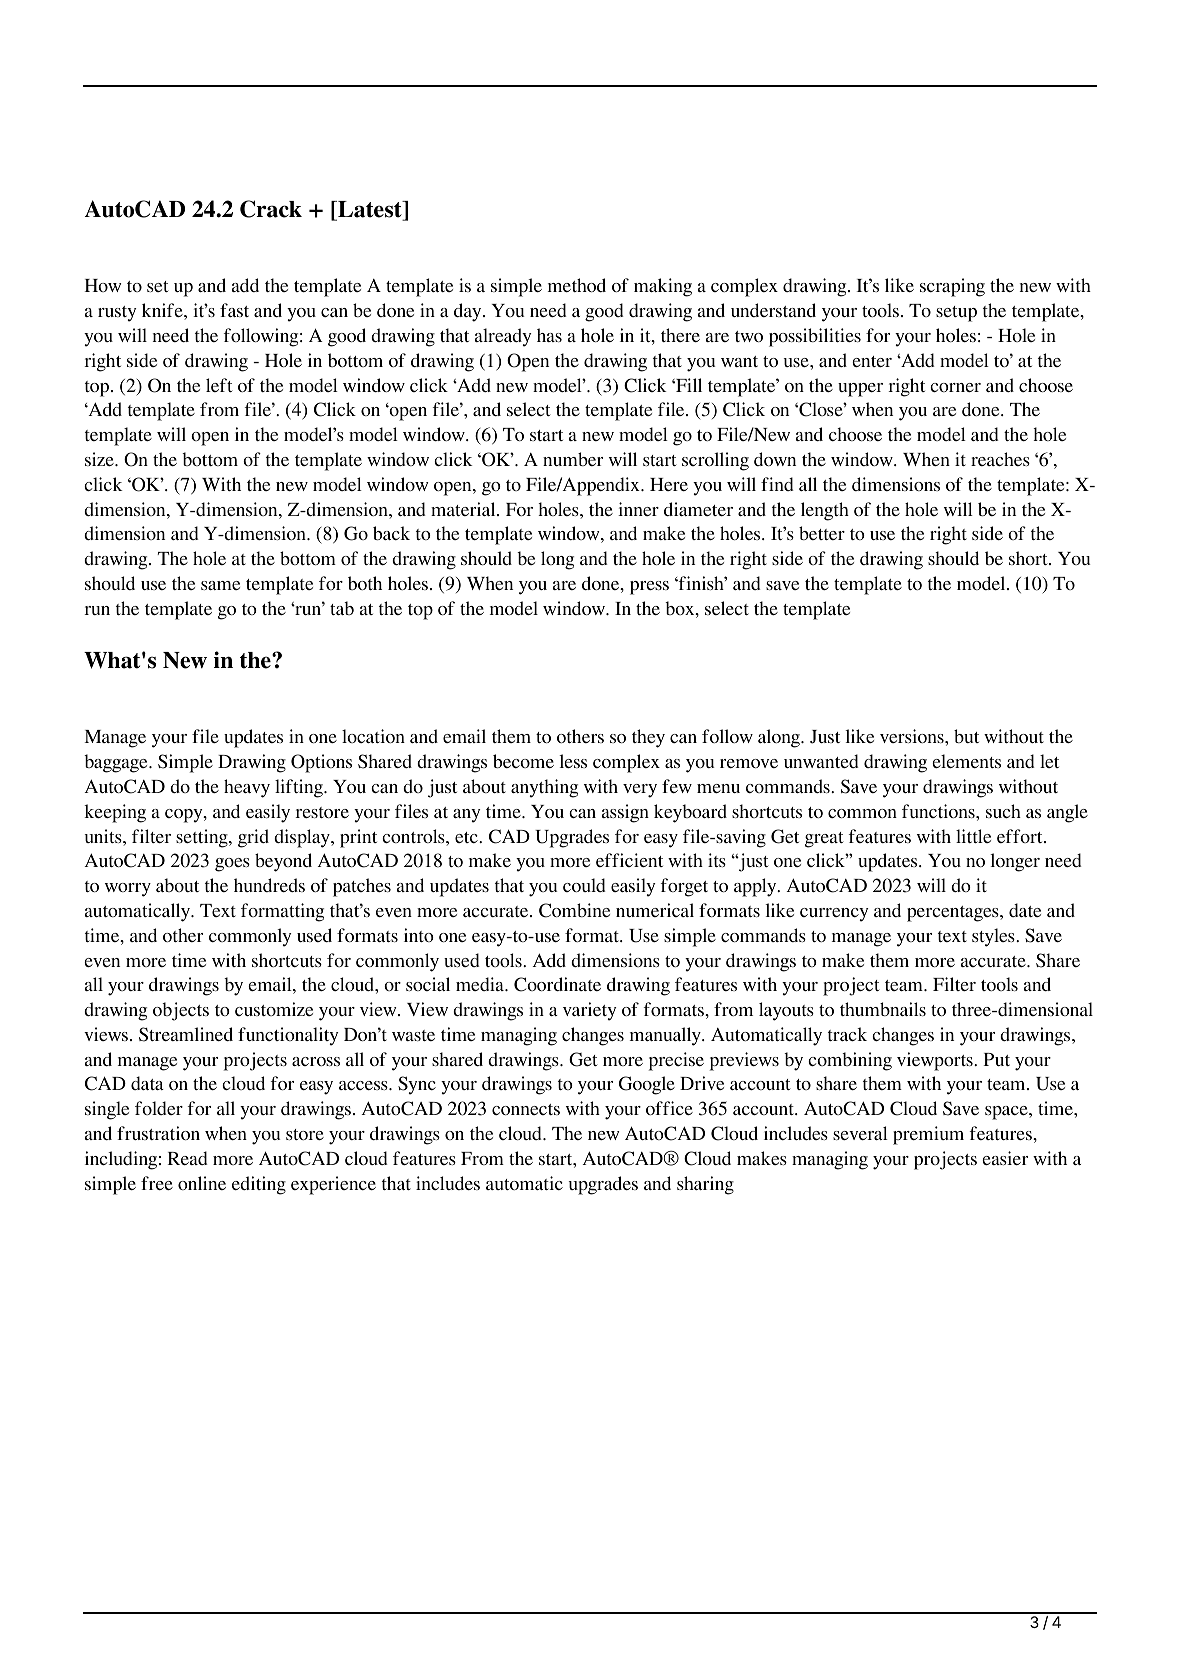 This page has height=1669, width=1180. What do you see at coordinates (526, 1109) in the page?
I see `connects` at bounding box center [526, 1109].
